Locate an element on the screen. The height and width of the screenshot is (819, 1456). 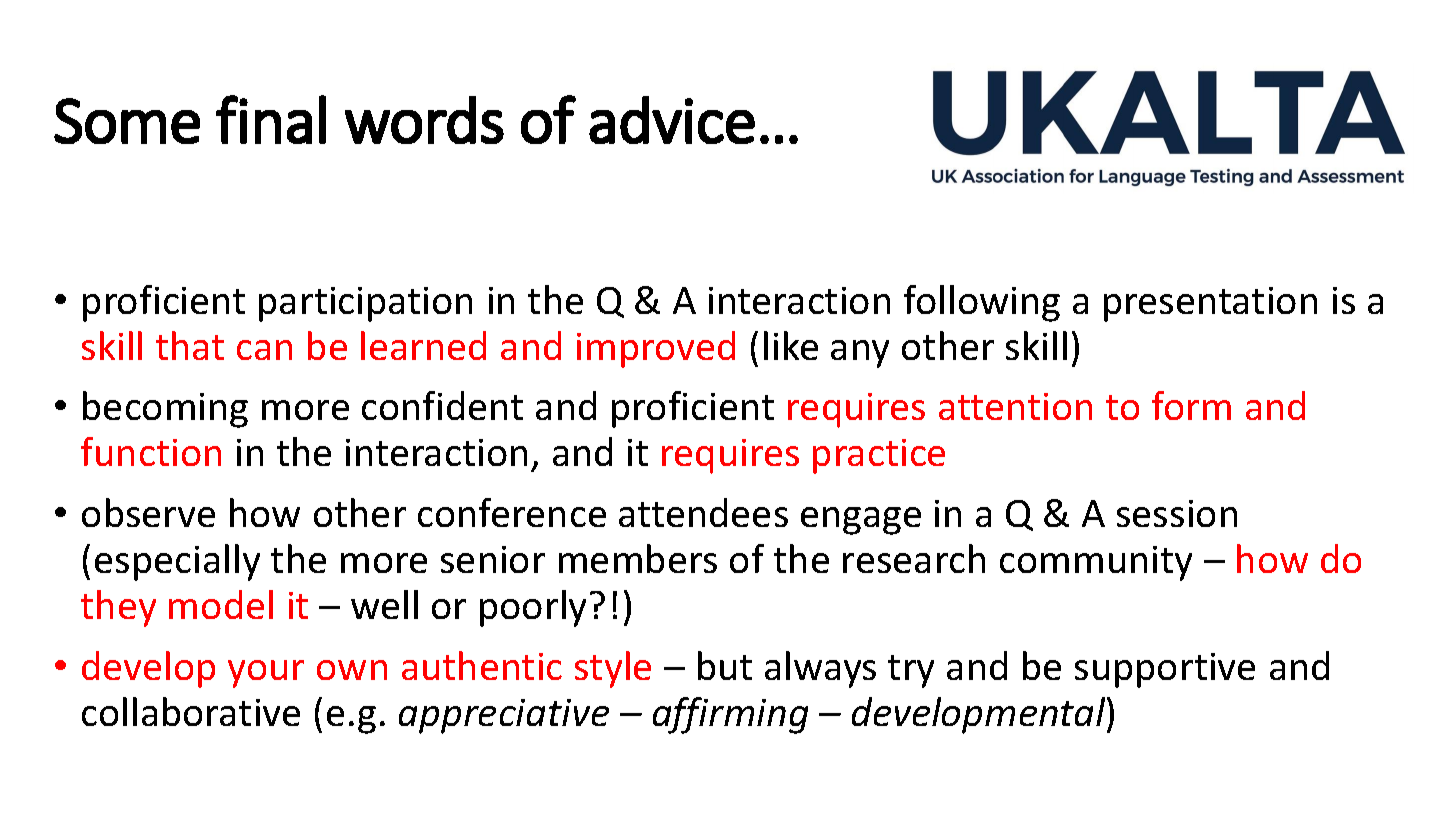
advice is located at coordinates (672, 120).
